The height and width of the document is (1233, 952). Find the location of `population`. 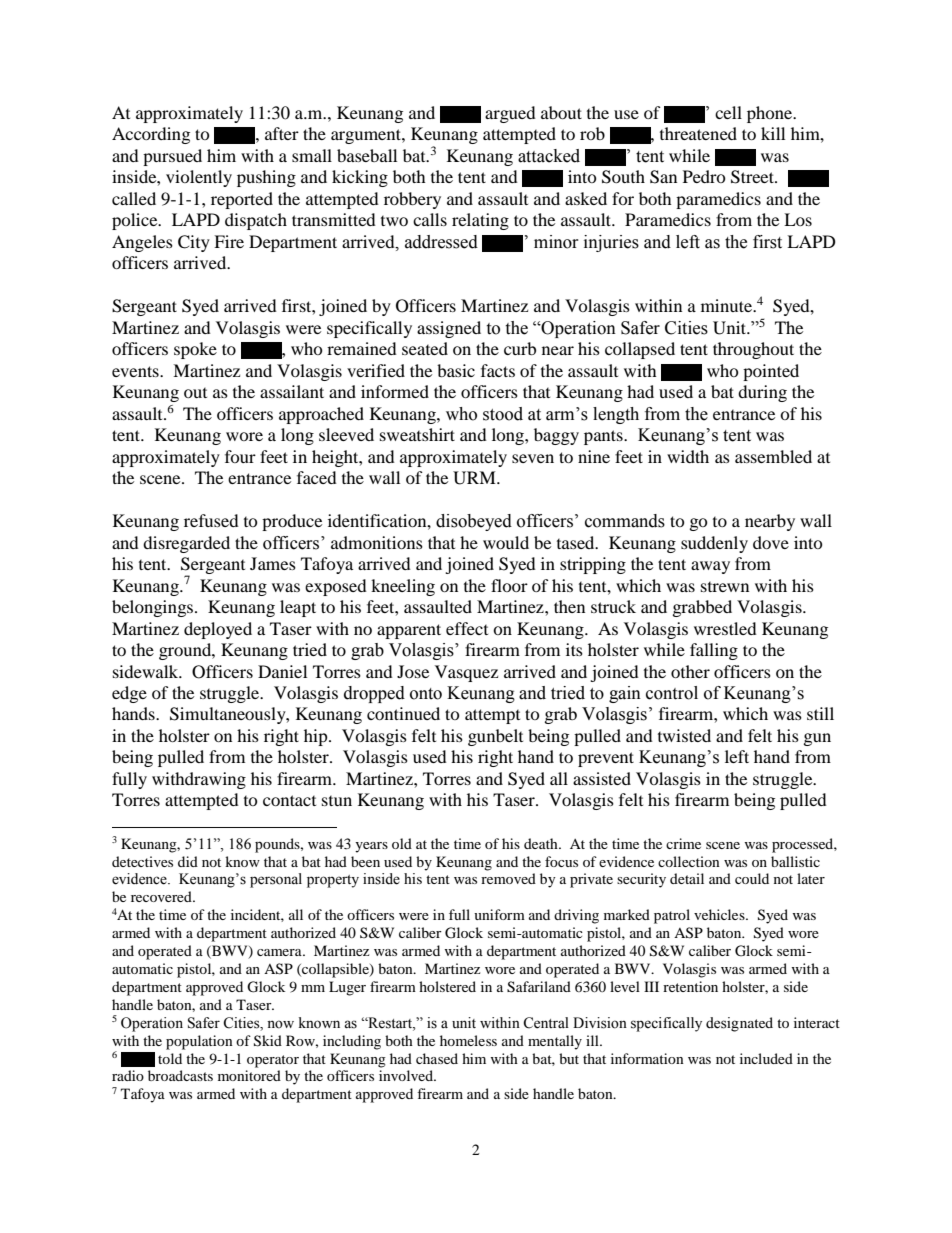

population is located at coordinates (199, 1042).
